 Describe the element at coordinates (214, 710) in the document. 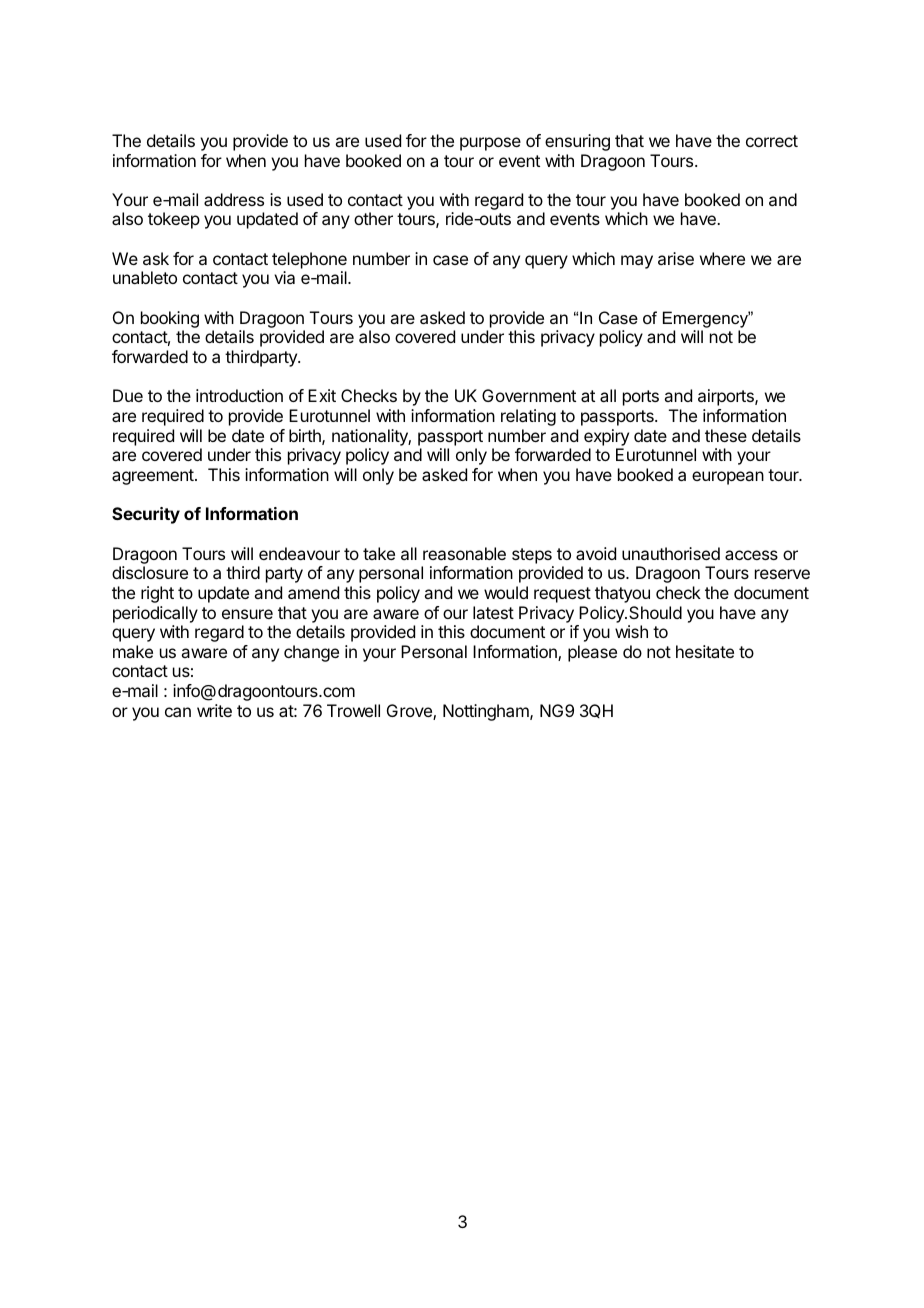

I see `write` at that location.
